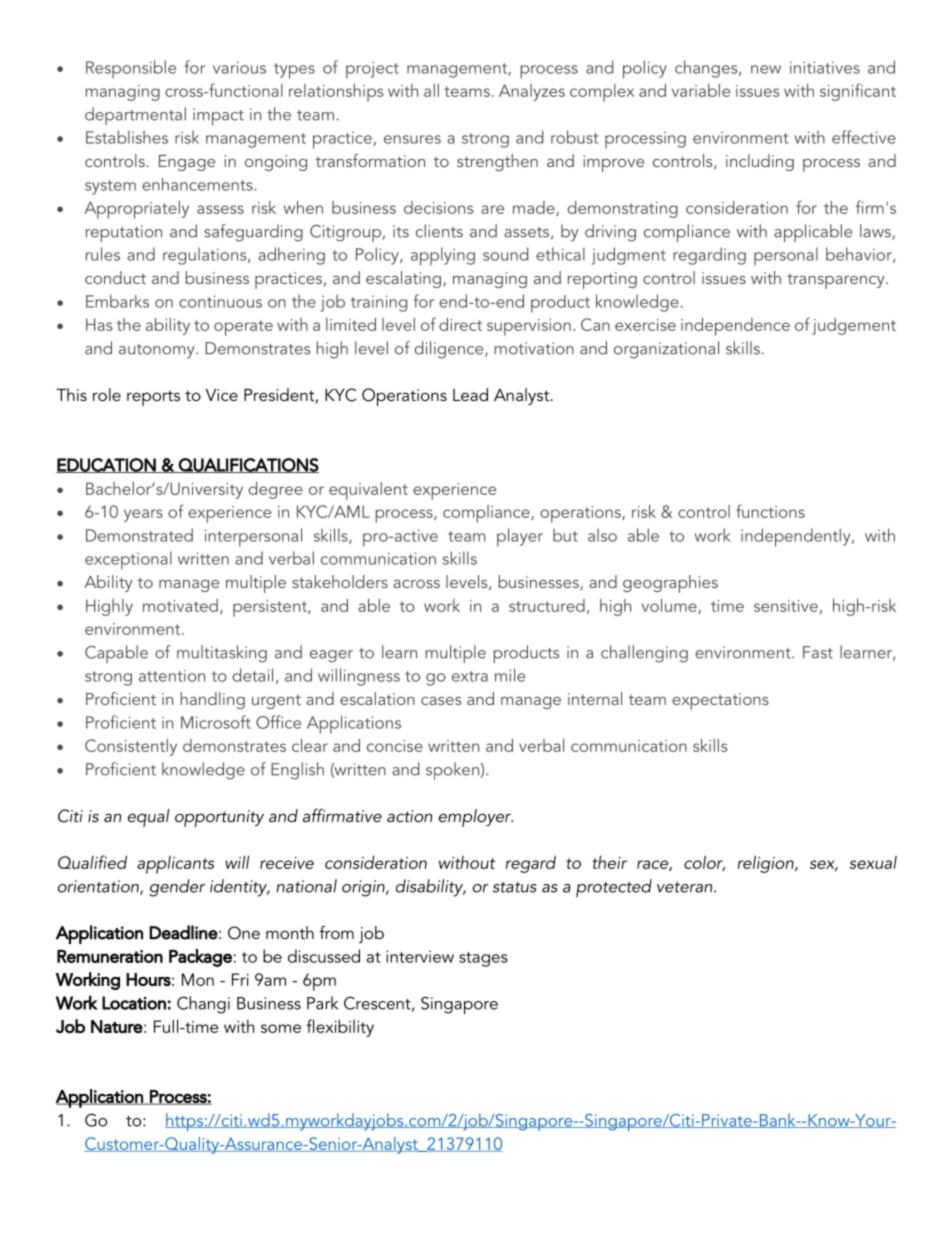 The image size is (952, 1233). What do you see at coordinates (532, 92) in the page?
I see `Analyzes` at bounding box center [532, 92].
